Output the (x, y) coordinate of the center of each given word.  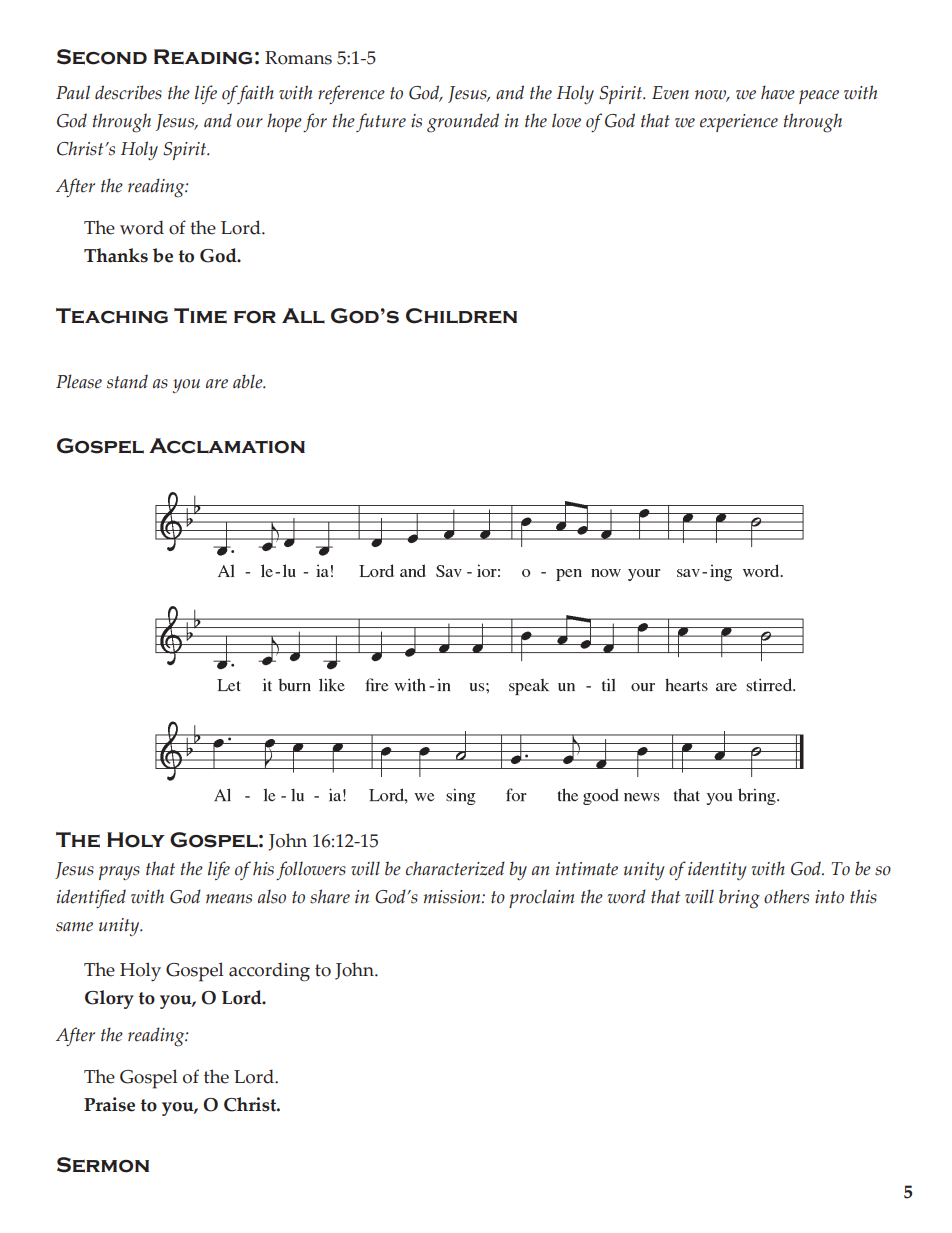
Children (461, 316)
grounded (463, 123)
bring (739, 899)
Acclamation (227, 446)
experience (739, 123)
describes (128, 92)
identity (717, 870)
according (269, 972)
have (778, 92)
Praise (109, 1104)
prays (119, 873)
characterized (455, 868)
